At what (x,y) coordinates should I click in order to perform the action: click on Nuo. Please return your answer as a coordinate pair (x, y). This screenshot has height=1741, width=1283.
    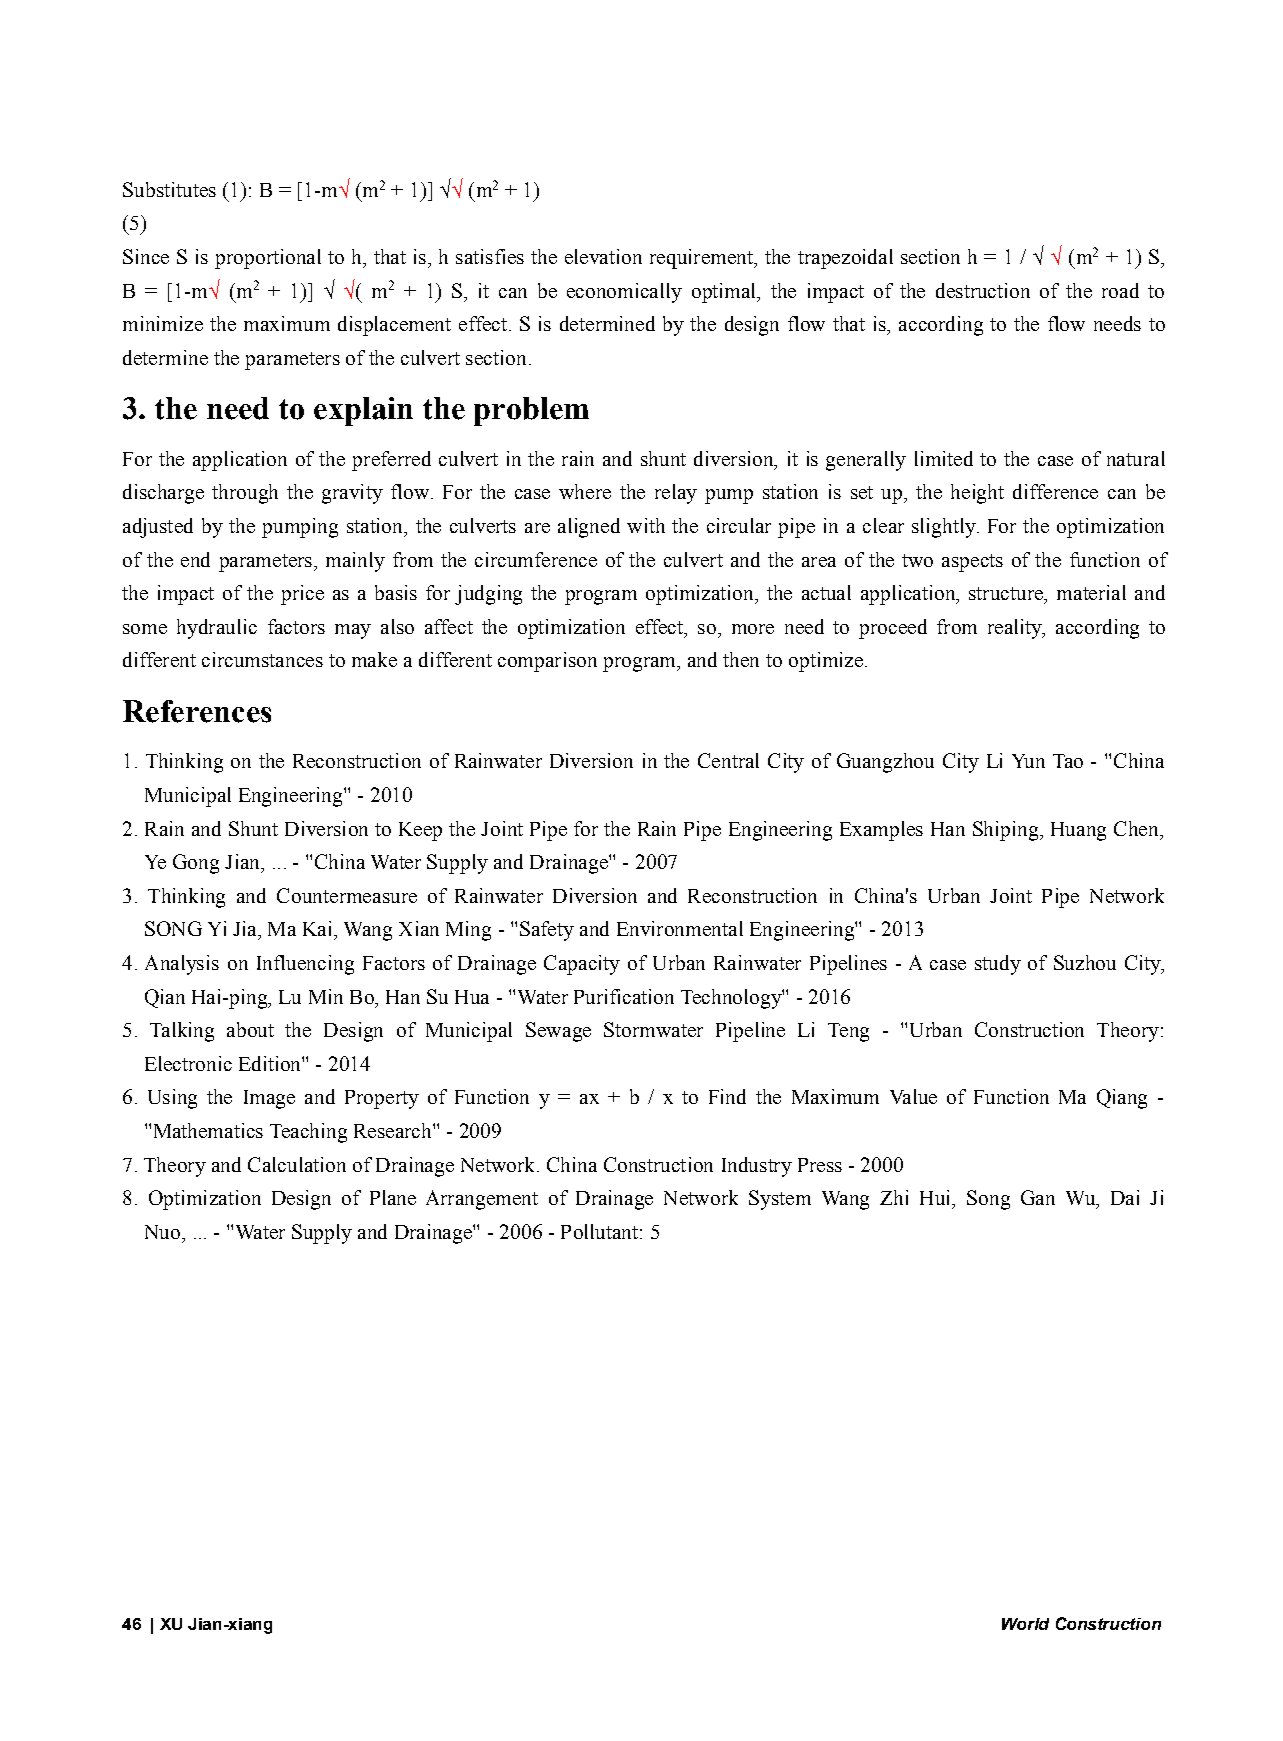
    Looking at the image, I should click on (162, 1232).
